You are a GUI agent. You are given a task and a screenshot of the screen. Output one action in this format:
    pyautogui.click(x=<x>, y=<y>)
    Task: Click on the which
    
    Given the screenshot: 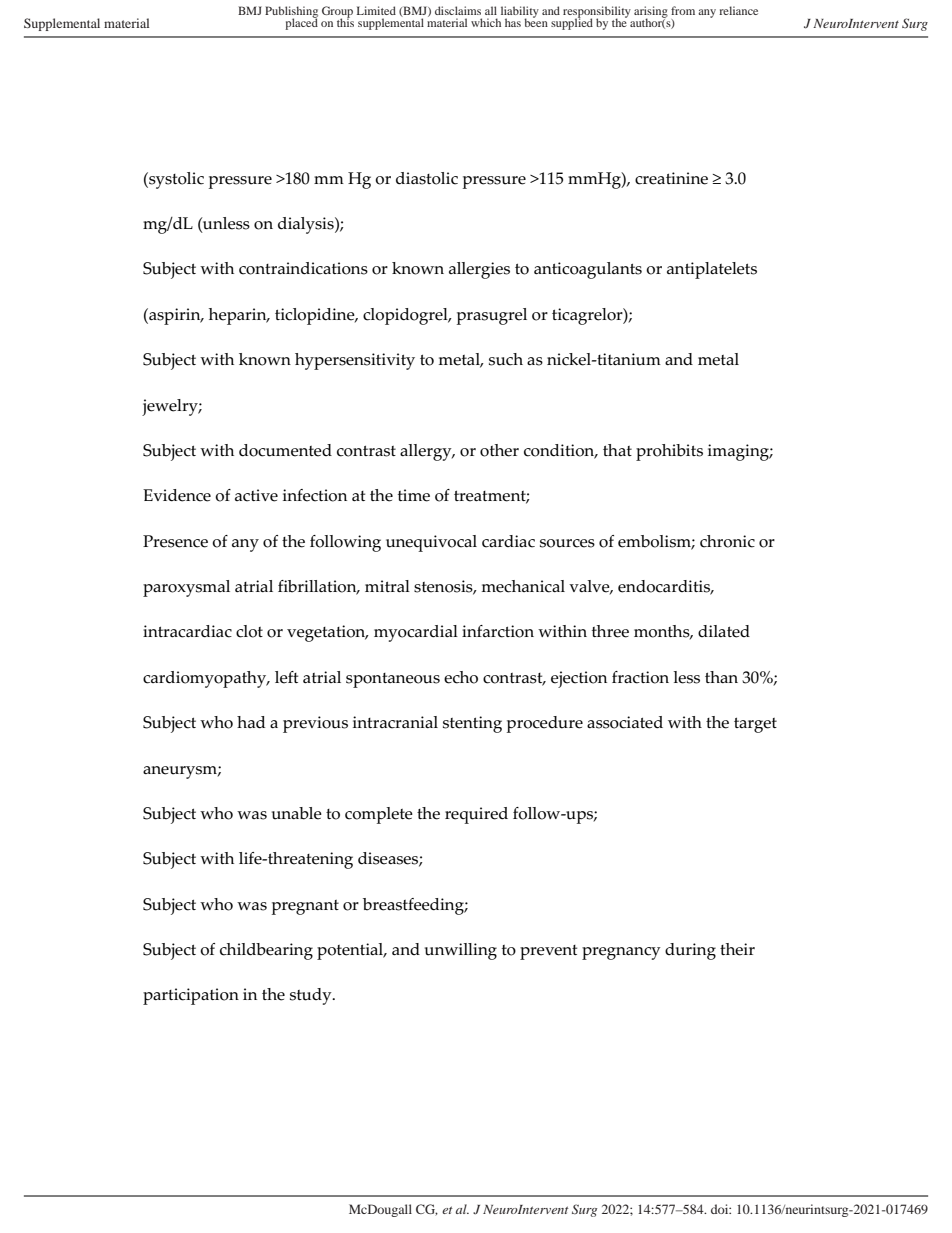 What is the action you would take?
    pyautogui.click(x=486, y=22)
